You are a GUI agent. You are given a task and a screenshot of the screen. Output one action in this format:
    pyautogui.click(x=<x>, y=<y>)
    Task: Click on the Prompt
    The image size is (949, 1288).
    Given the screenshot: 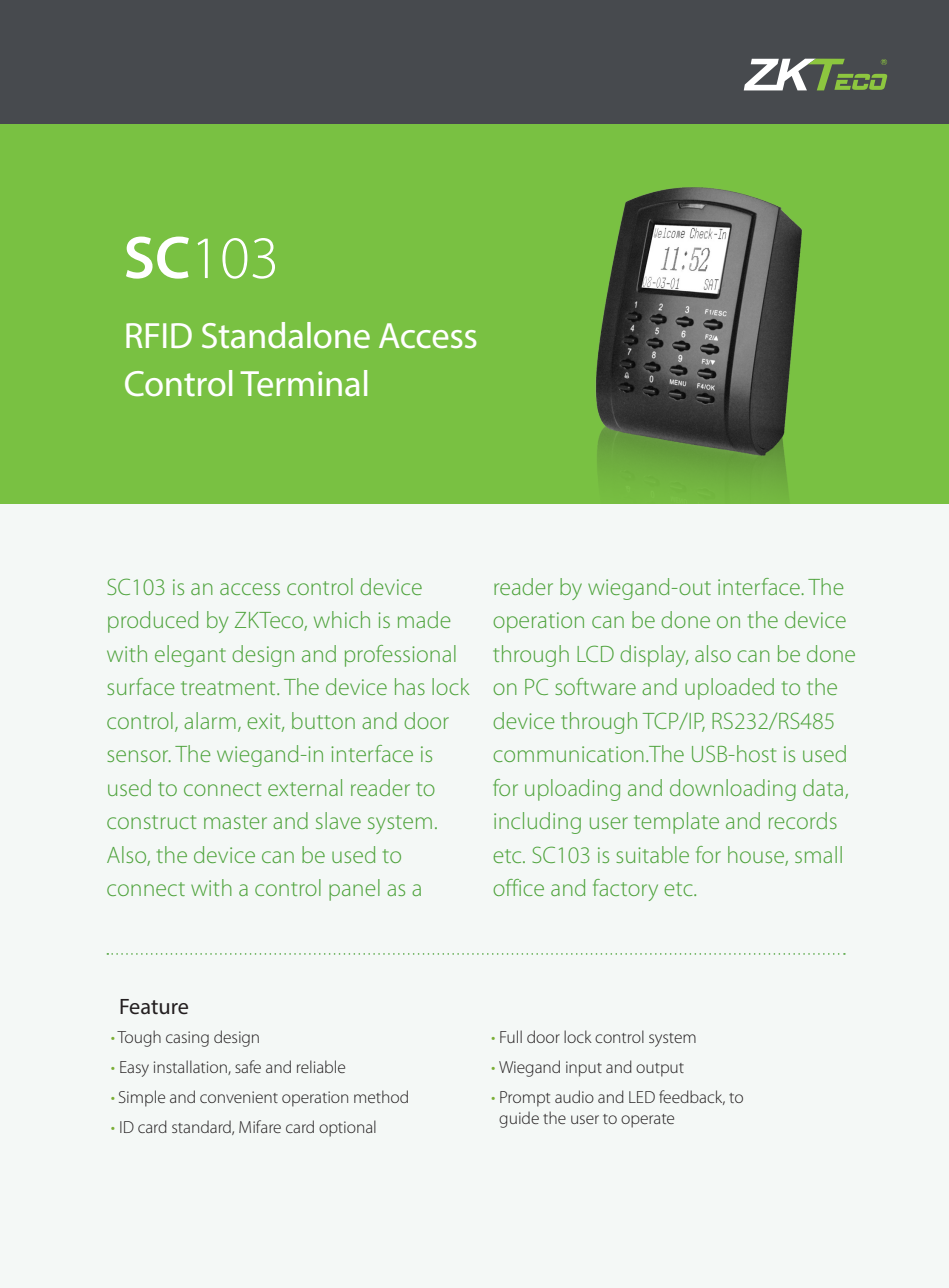 What is the action you would take?
    pyautogui.click(x=525, y=1099)
